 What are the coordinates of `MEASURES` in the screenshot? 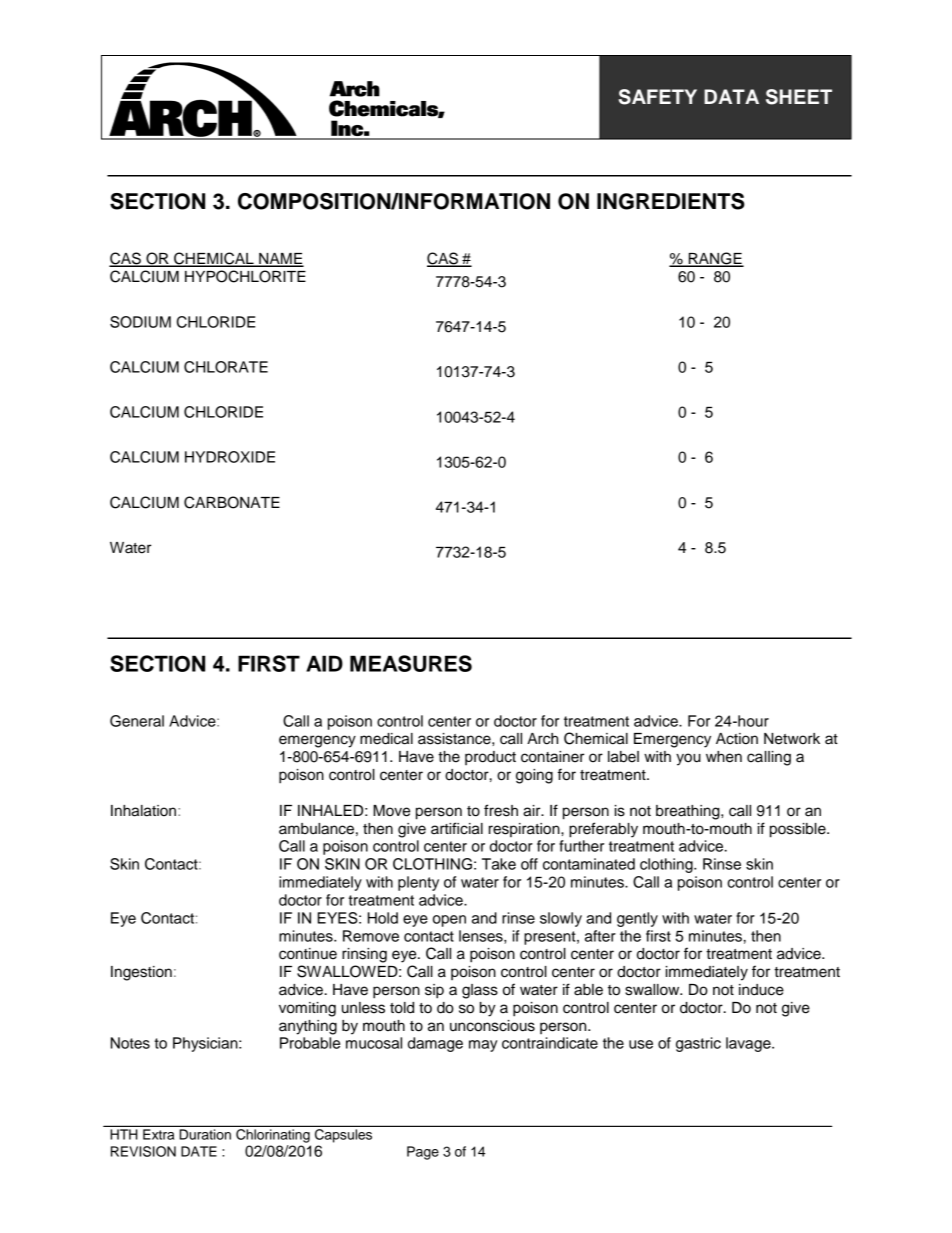 It's located at (411, 663).
